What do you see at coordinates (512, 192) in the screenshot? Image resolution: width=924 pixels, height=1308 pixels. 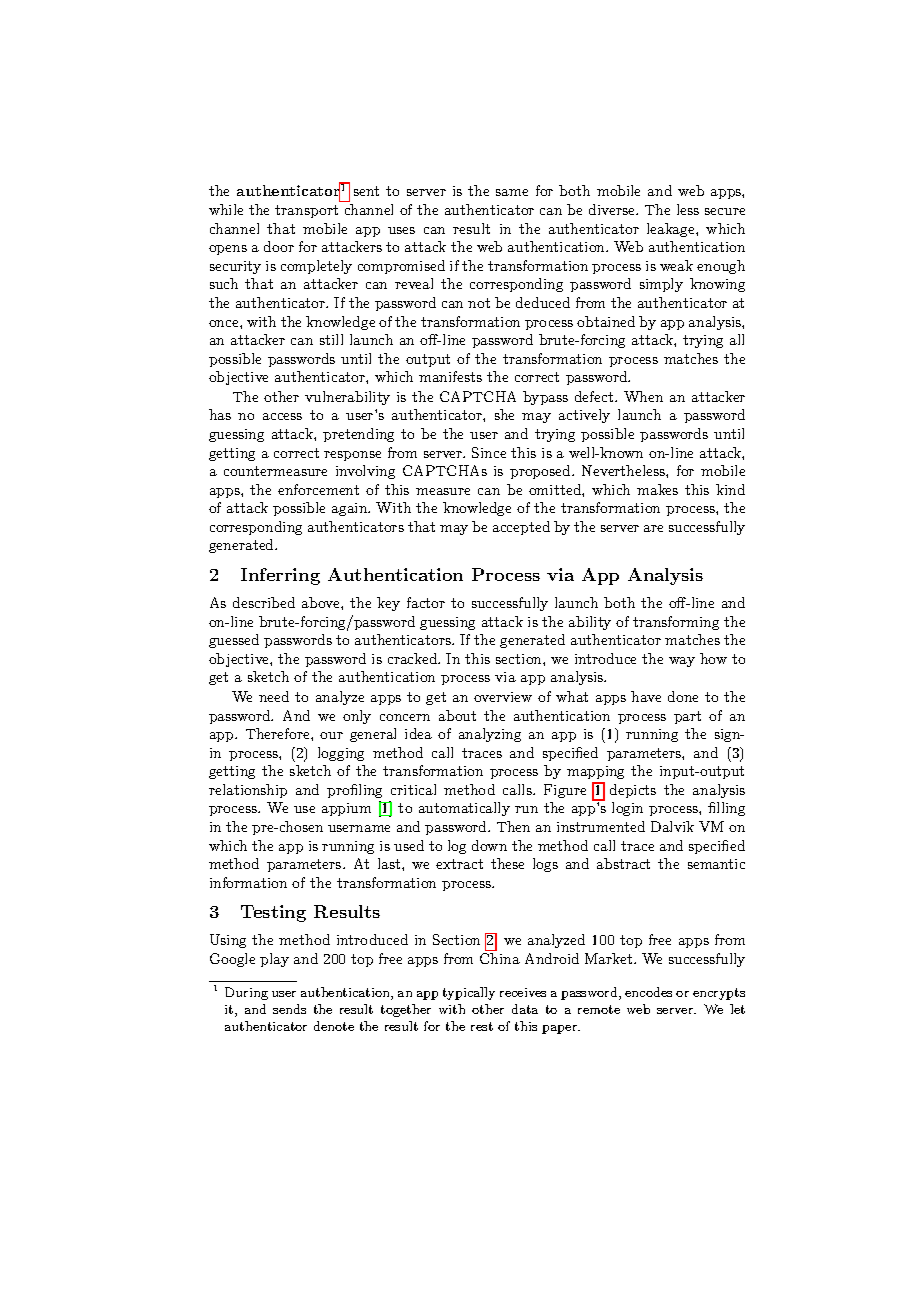 I see `same` at bounding box center [512, 192].
